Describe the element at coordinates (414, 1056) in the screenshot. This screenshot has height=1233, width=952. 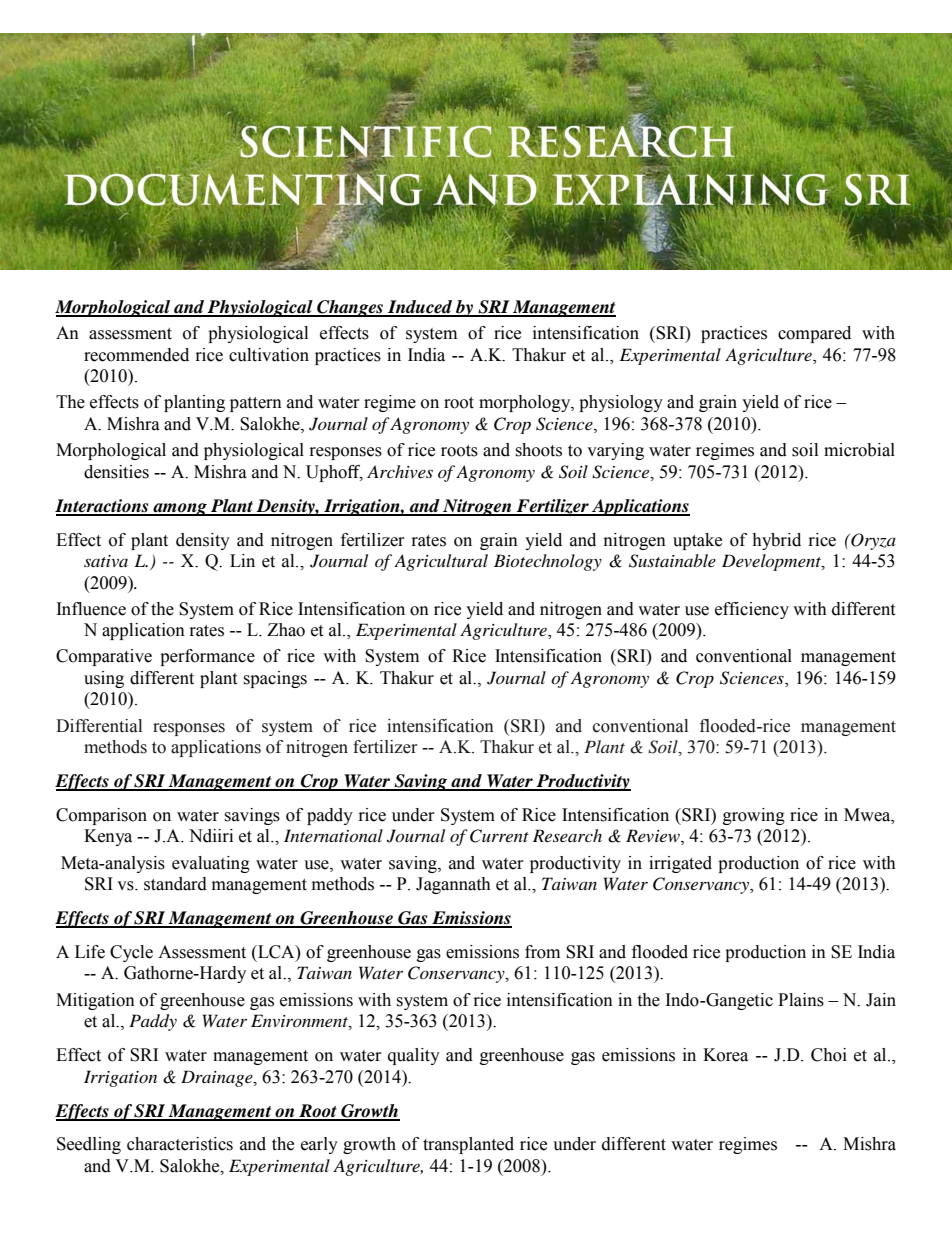
I see `quality` at that location.
